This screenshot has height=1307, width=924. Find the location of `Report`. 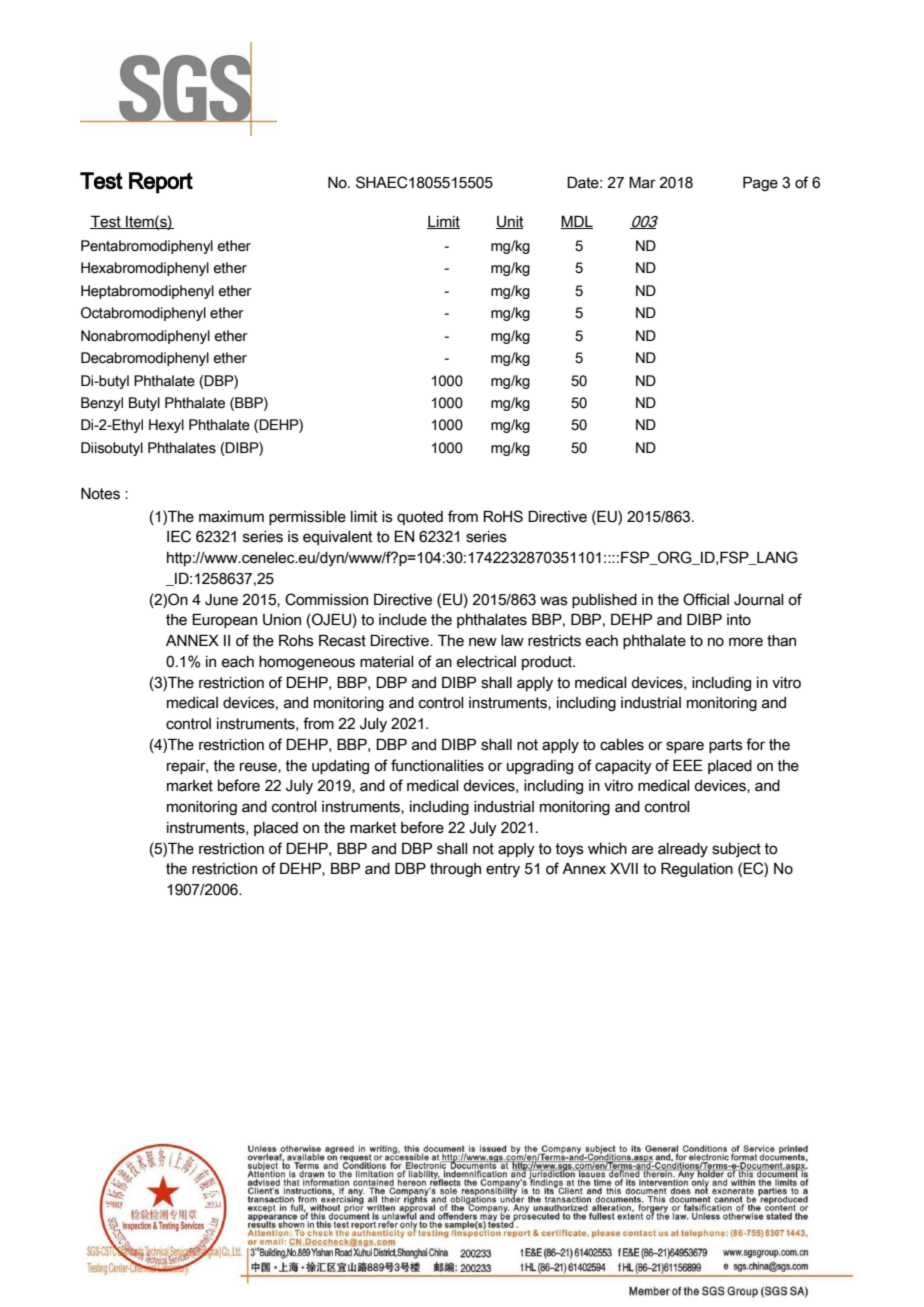

Report is located at coordinates (161, 183).
